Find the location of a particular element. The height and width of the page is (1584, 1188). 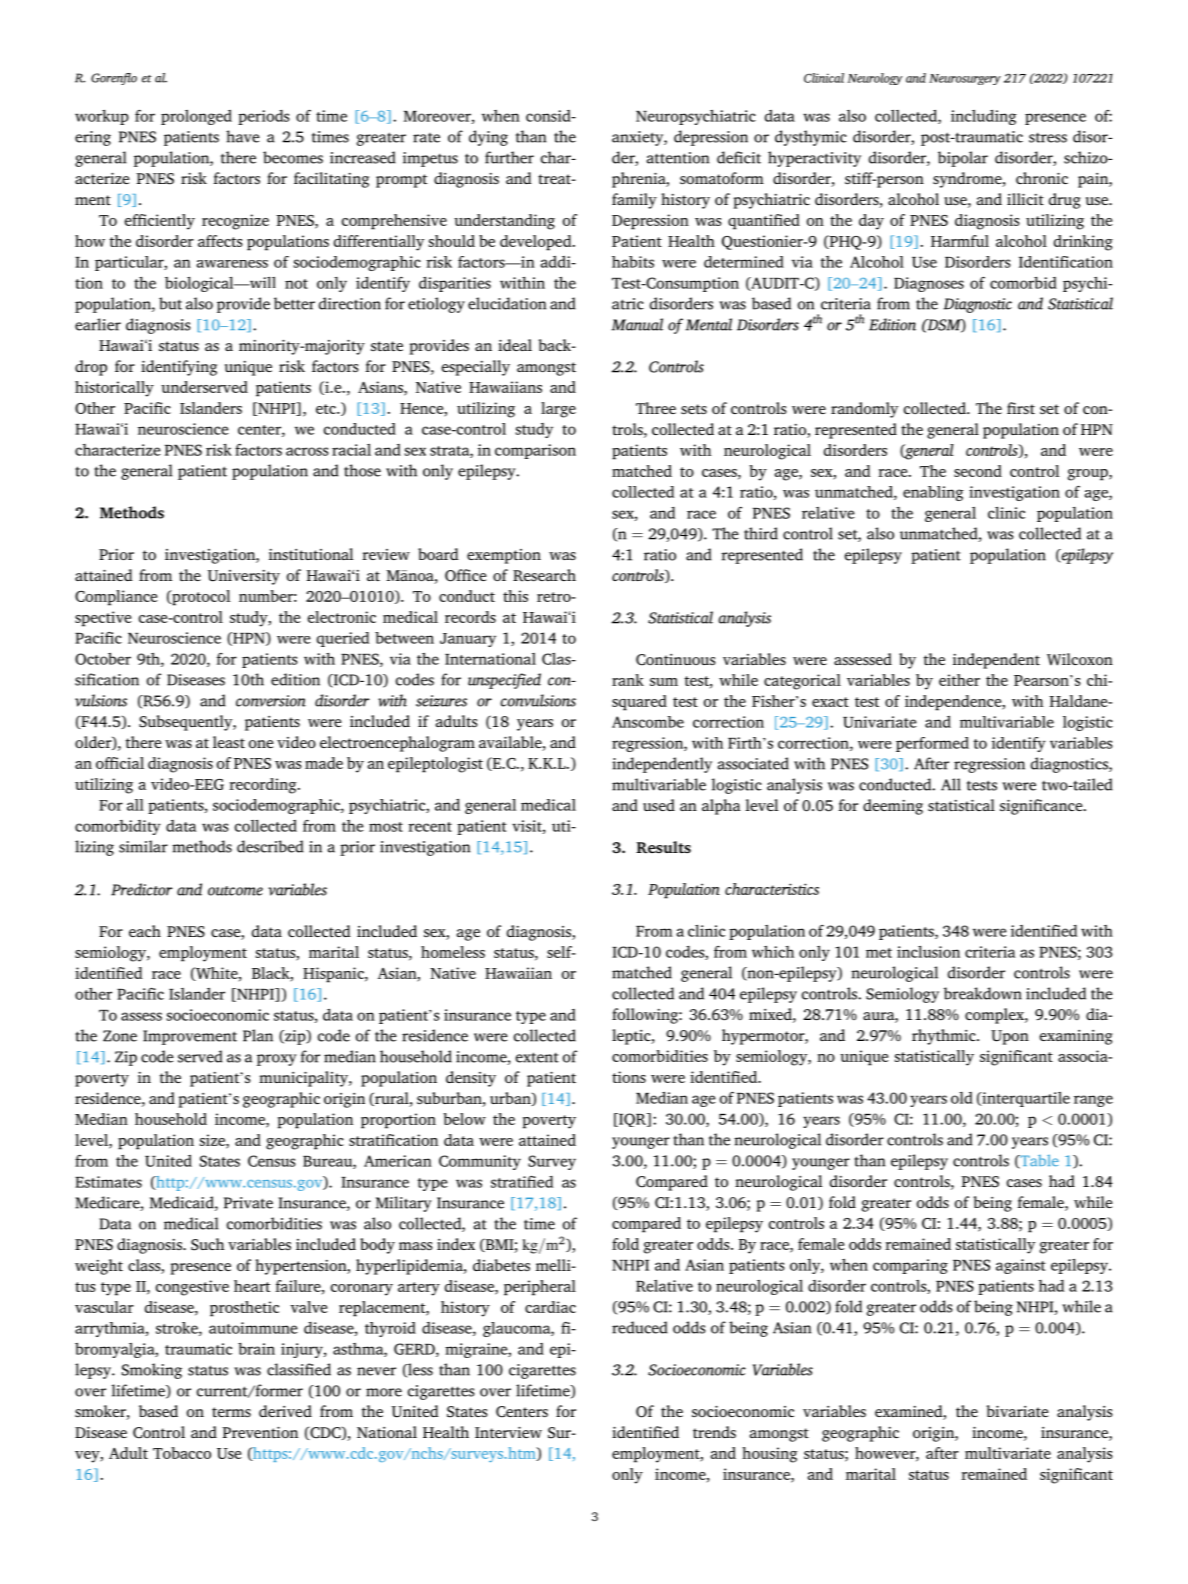

prolonged is located at coordinates (196, 117).
